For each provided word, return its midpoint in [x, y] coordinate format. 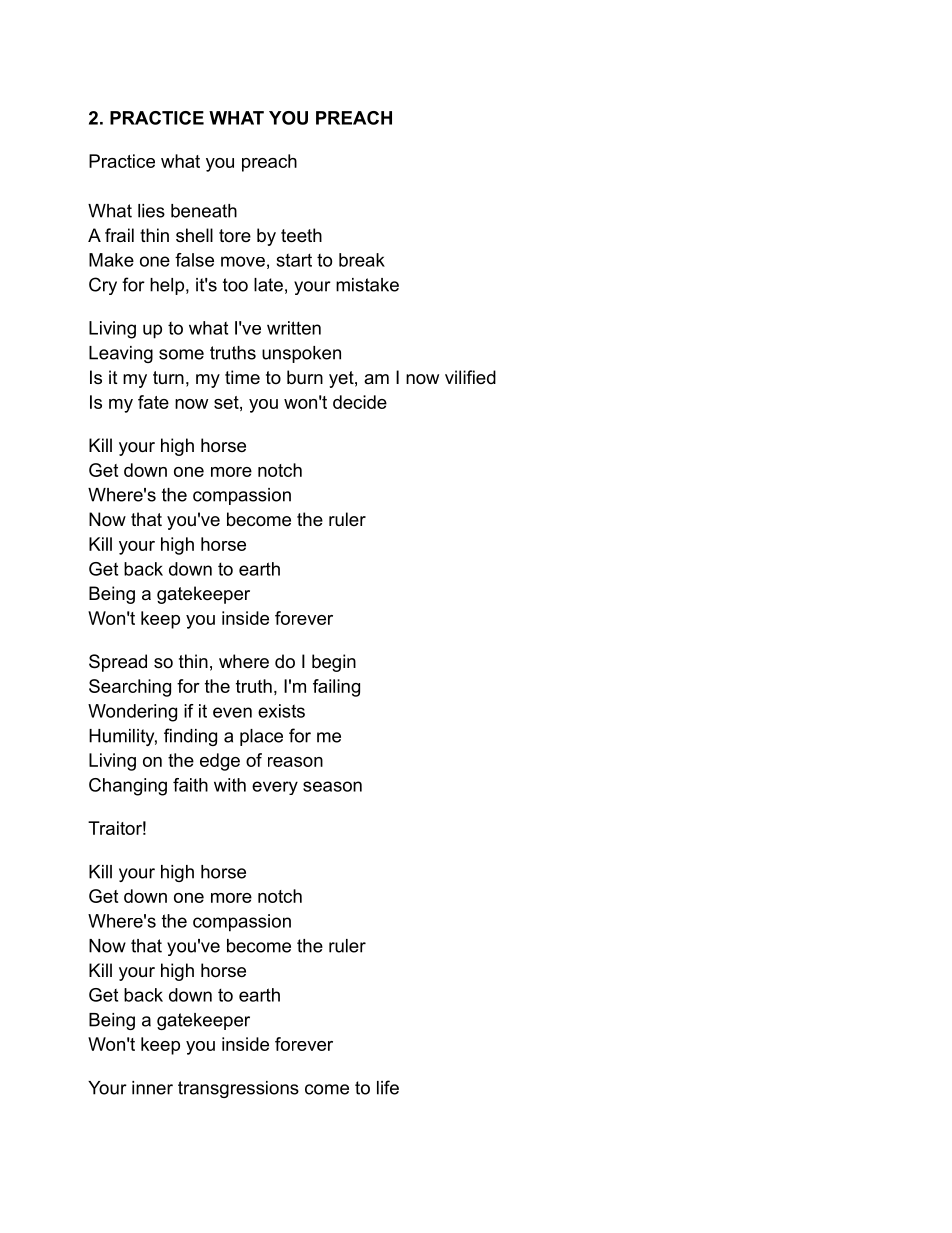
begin [334, 663]
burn [305, 377]
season [332, 786]
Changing [128, 787]
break [362, 260]
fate [153, 402]
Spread [118, 663]
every [275, 788]
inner [152, 1088]
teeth [301, 235]
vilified [470, 377]
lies [151, 211]
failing [336, 688]
